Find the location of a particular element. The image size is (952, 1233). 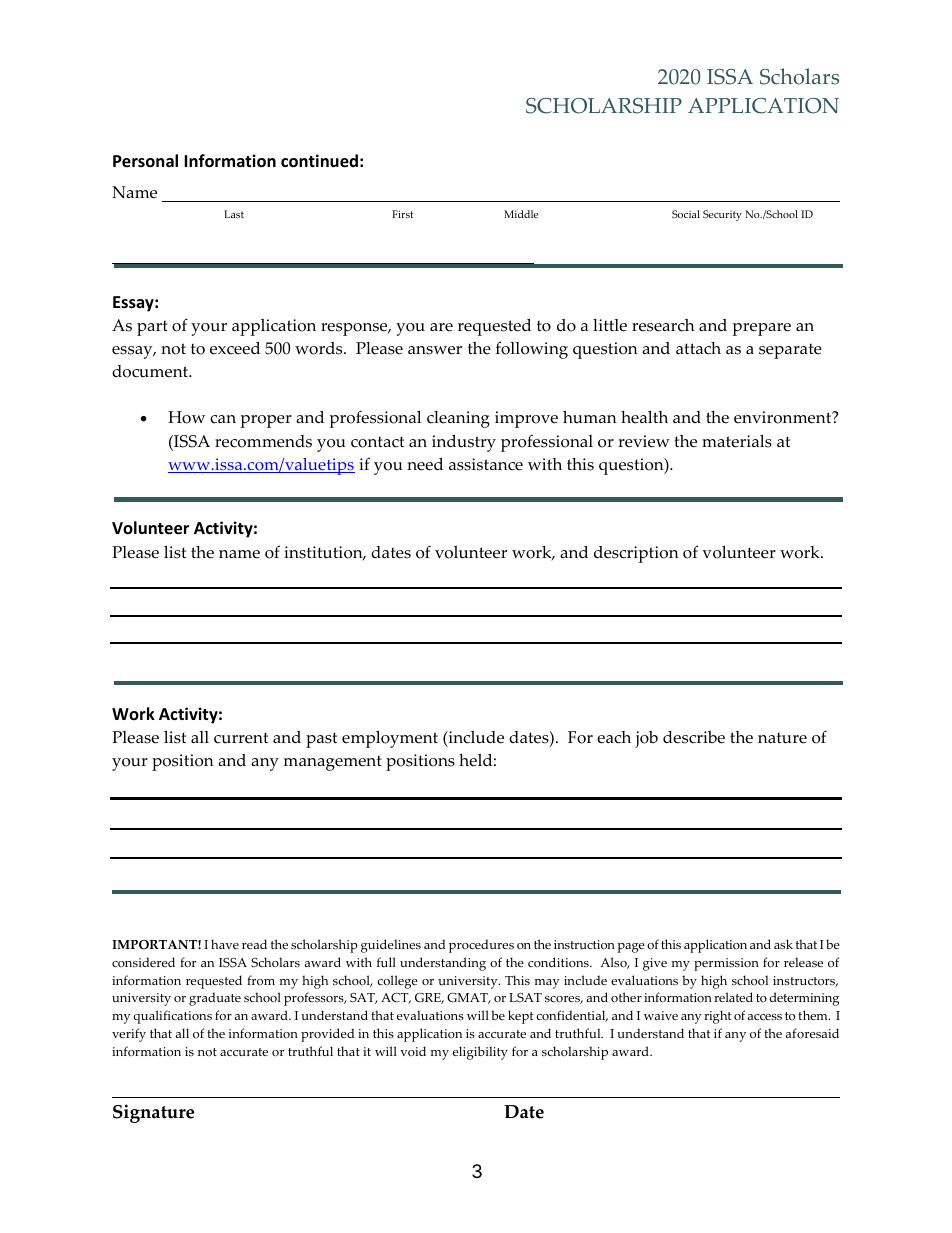

Last is located at coordinates (234, 214).
